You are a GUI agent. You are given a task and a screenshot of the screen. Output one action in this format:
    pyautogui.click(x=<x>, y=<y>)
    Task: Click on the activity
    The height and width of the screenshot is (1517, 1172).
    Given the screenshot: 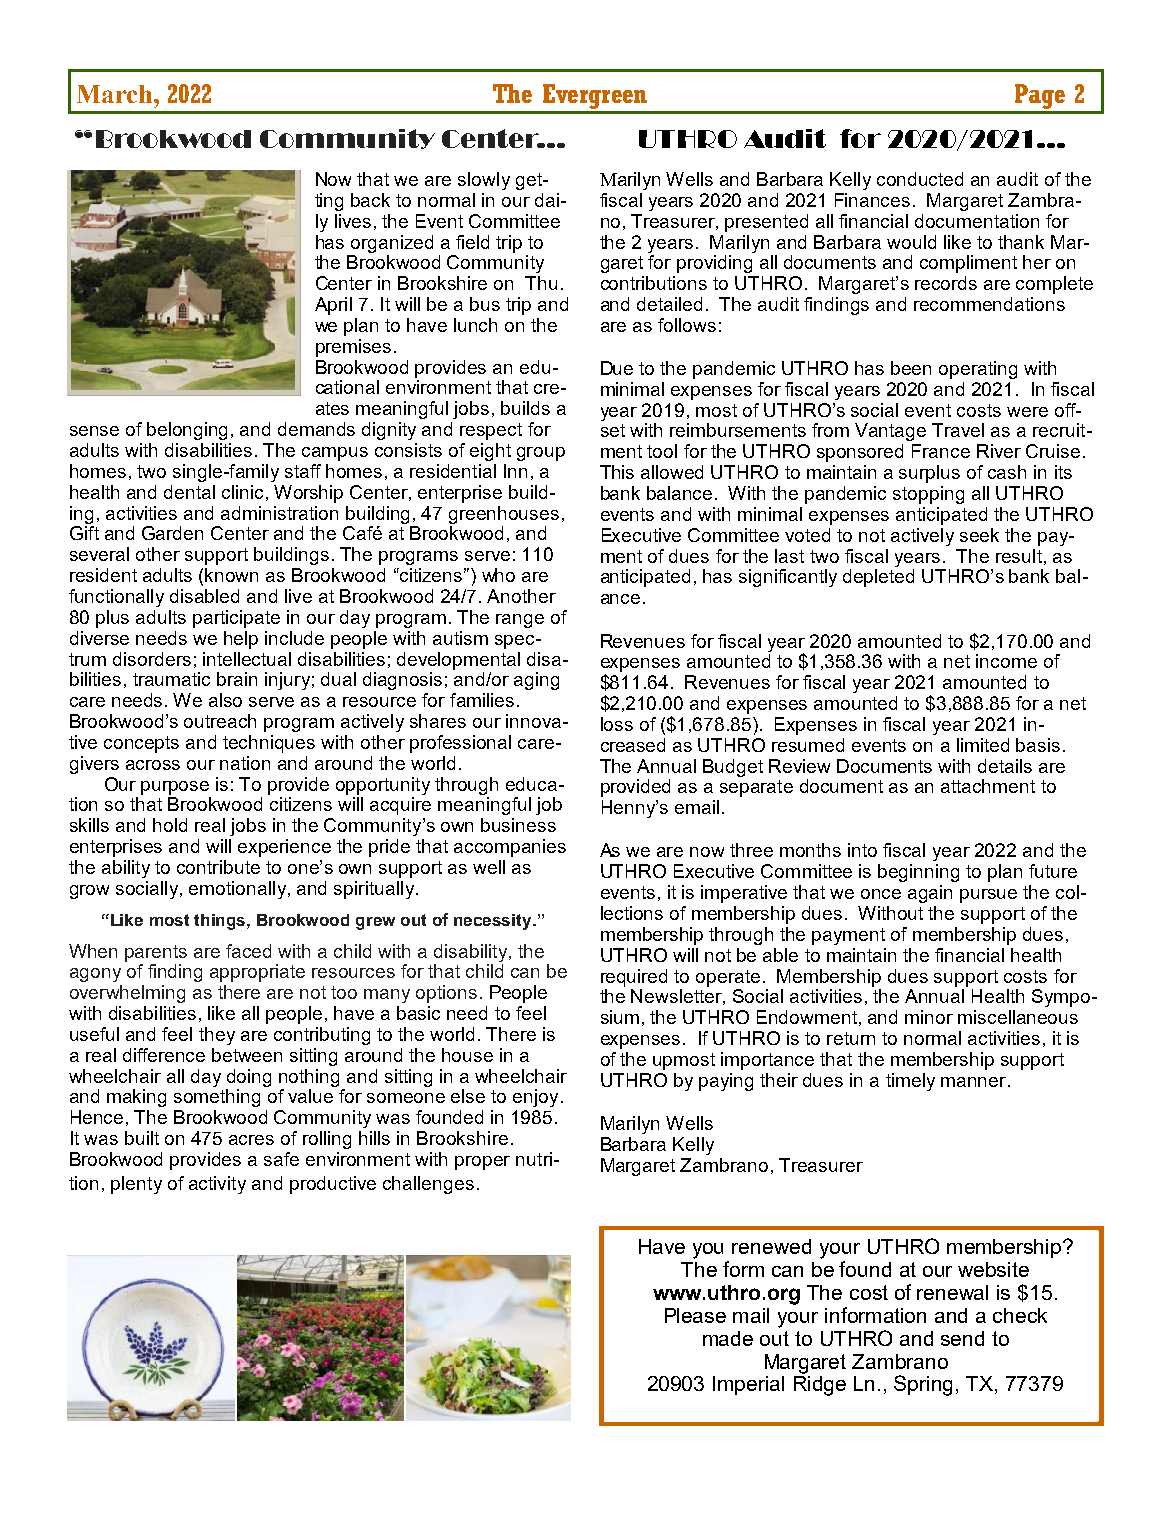 What is the action you would take?
    pyautogui.click(x=217, y=1185)
